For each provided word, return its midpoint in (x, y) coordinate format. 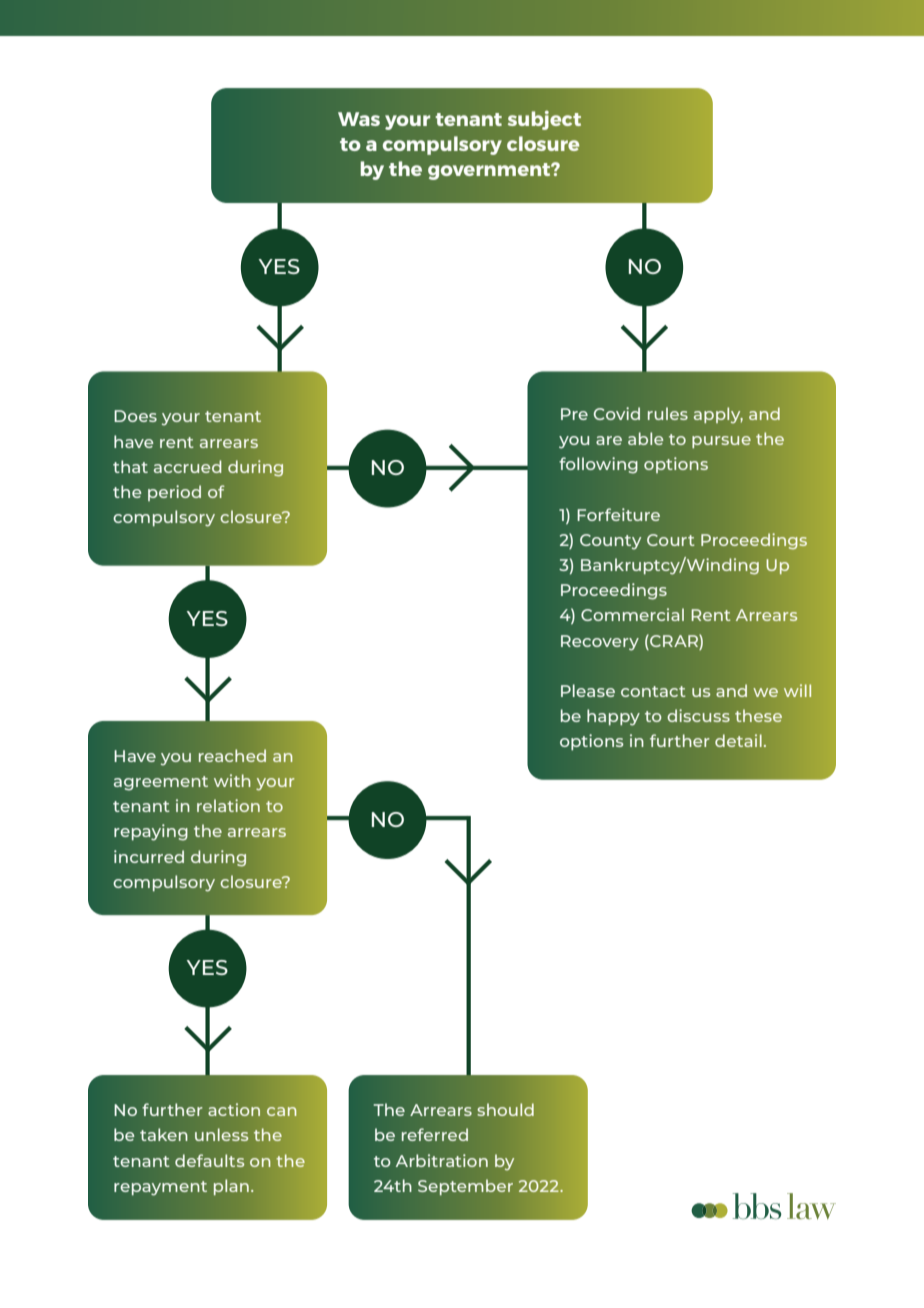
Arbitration (442, 1160)
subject (544, 120)
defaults (210, 1160)
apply (718, 415)
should (505, 1109)
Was (359, 119)
